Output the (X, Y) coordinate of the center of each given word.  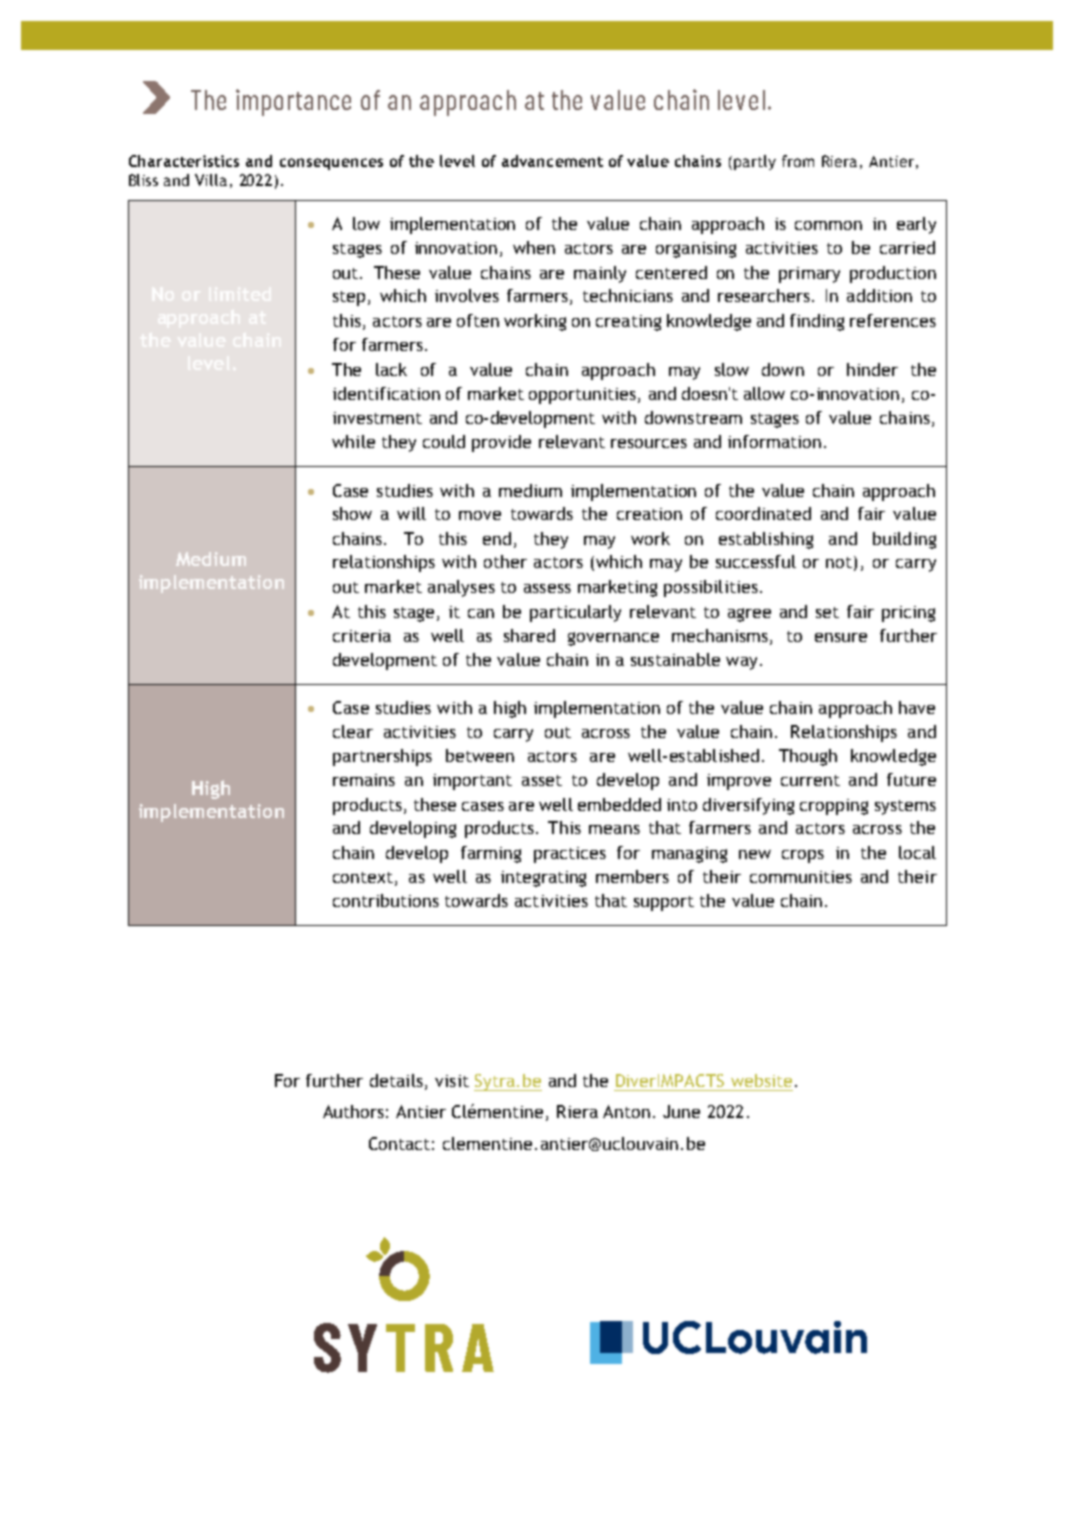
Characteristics (184, 161)
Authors (353, 1111)
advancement (552, 161)
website (761, 1080)
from (798, 161)
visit (452, 1081)
